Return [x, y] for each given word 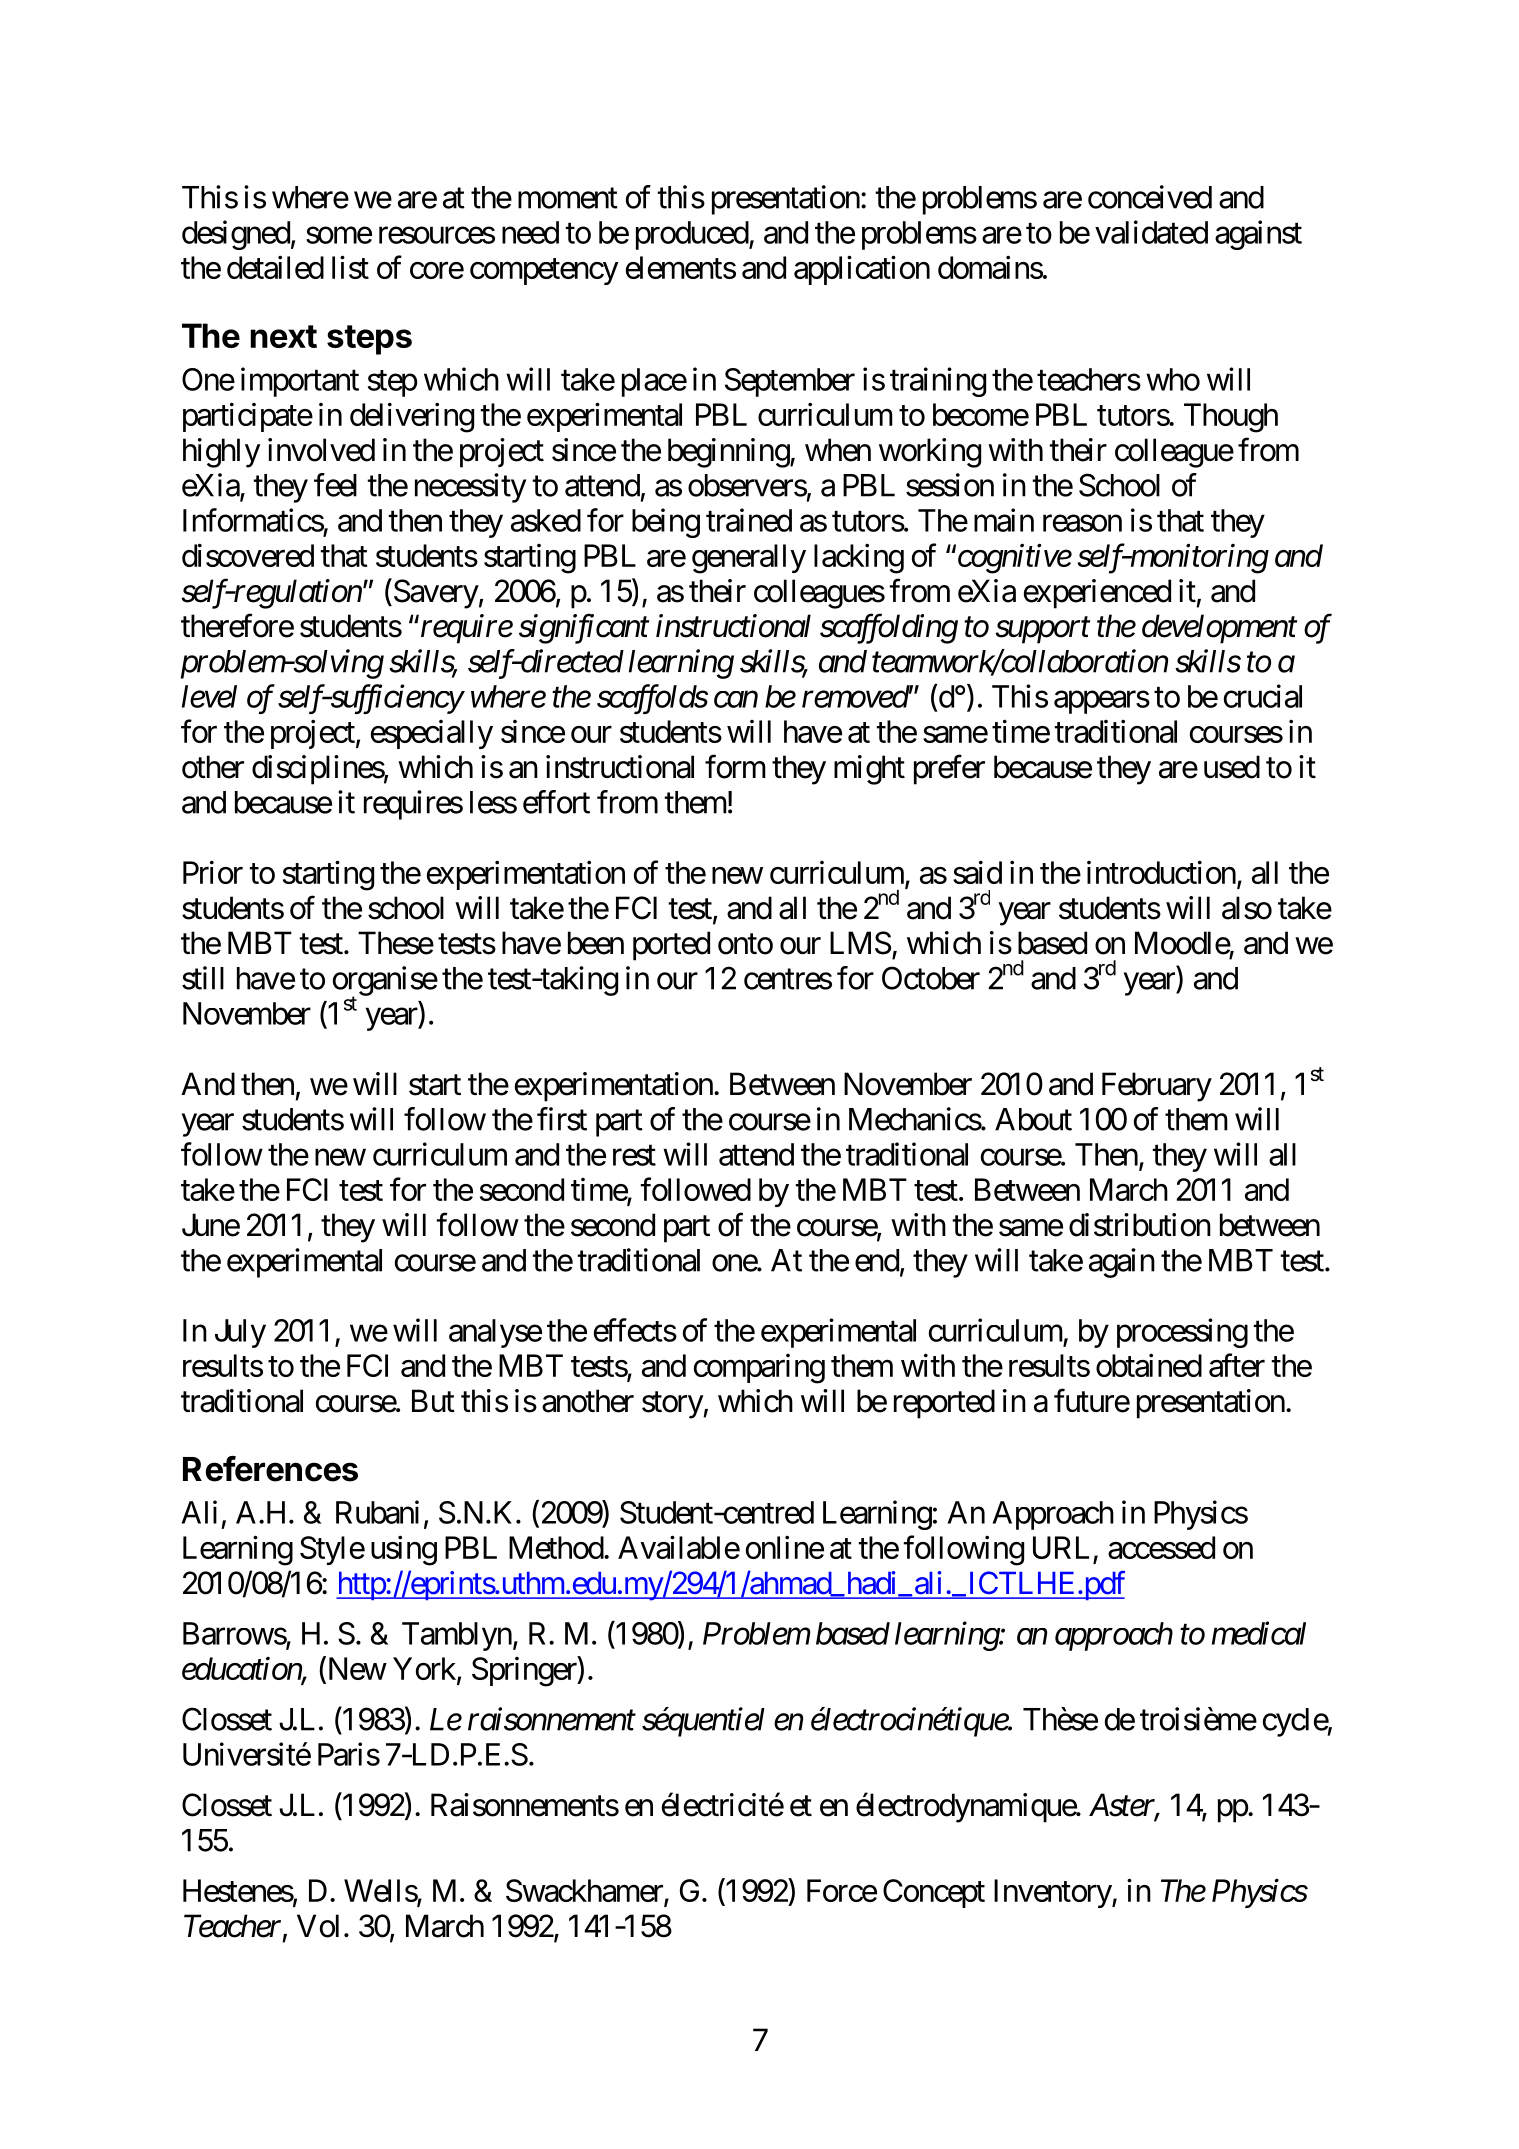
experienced [1097, 594]
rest [634, 1155]
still [203, 978]
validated [1151, 232]
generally [749, 559]
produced [693, 235]
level [209, 696]
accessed [1161, 1547]
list [350, 267]
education [242, 1670]
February [1157, 1087]
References [270, 1469]
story [673, 1405]
